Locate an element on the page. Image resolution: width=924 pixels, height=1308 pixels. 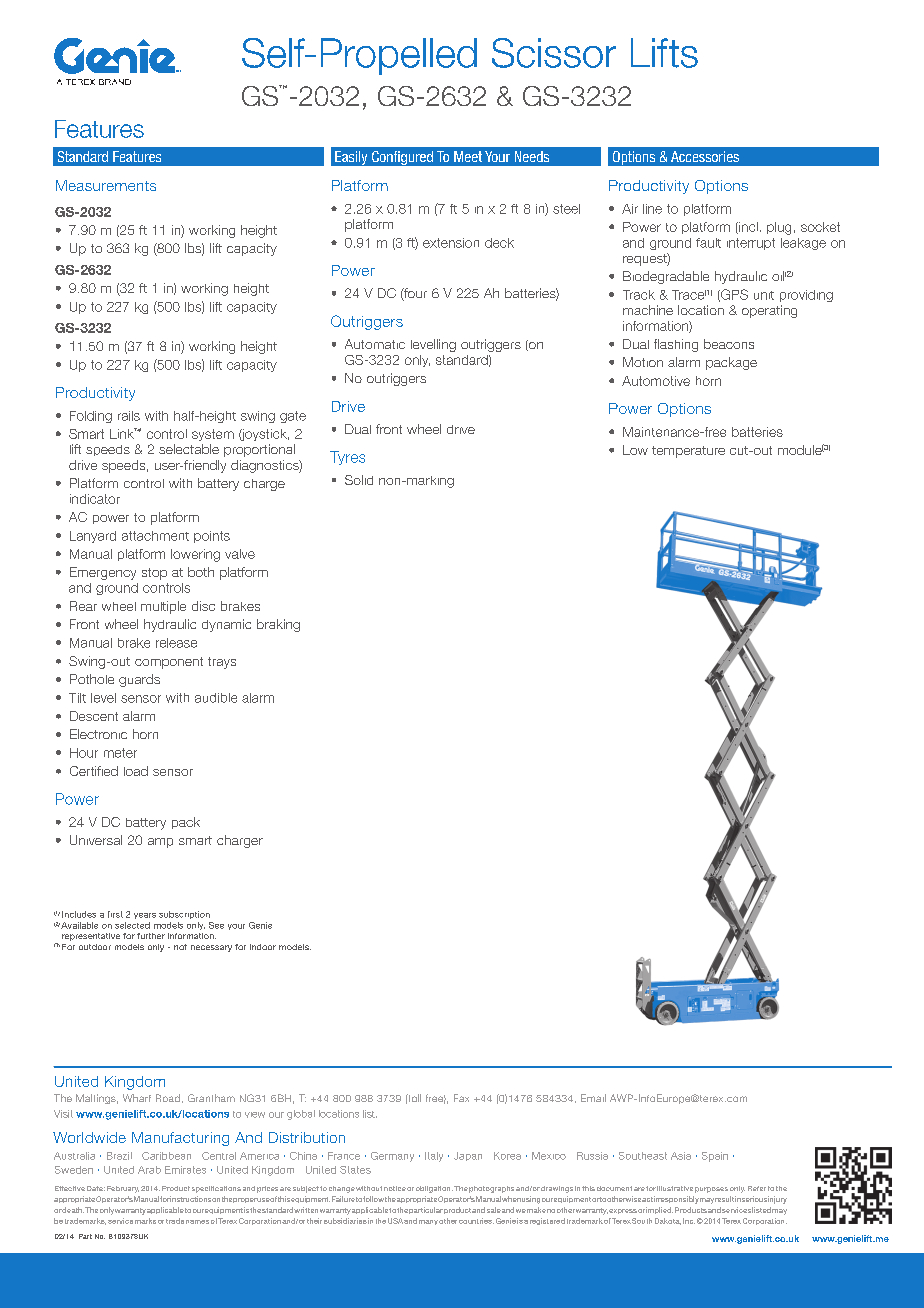
temperature is located at coordinates (688, 452).
